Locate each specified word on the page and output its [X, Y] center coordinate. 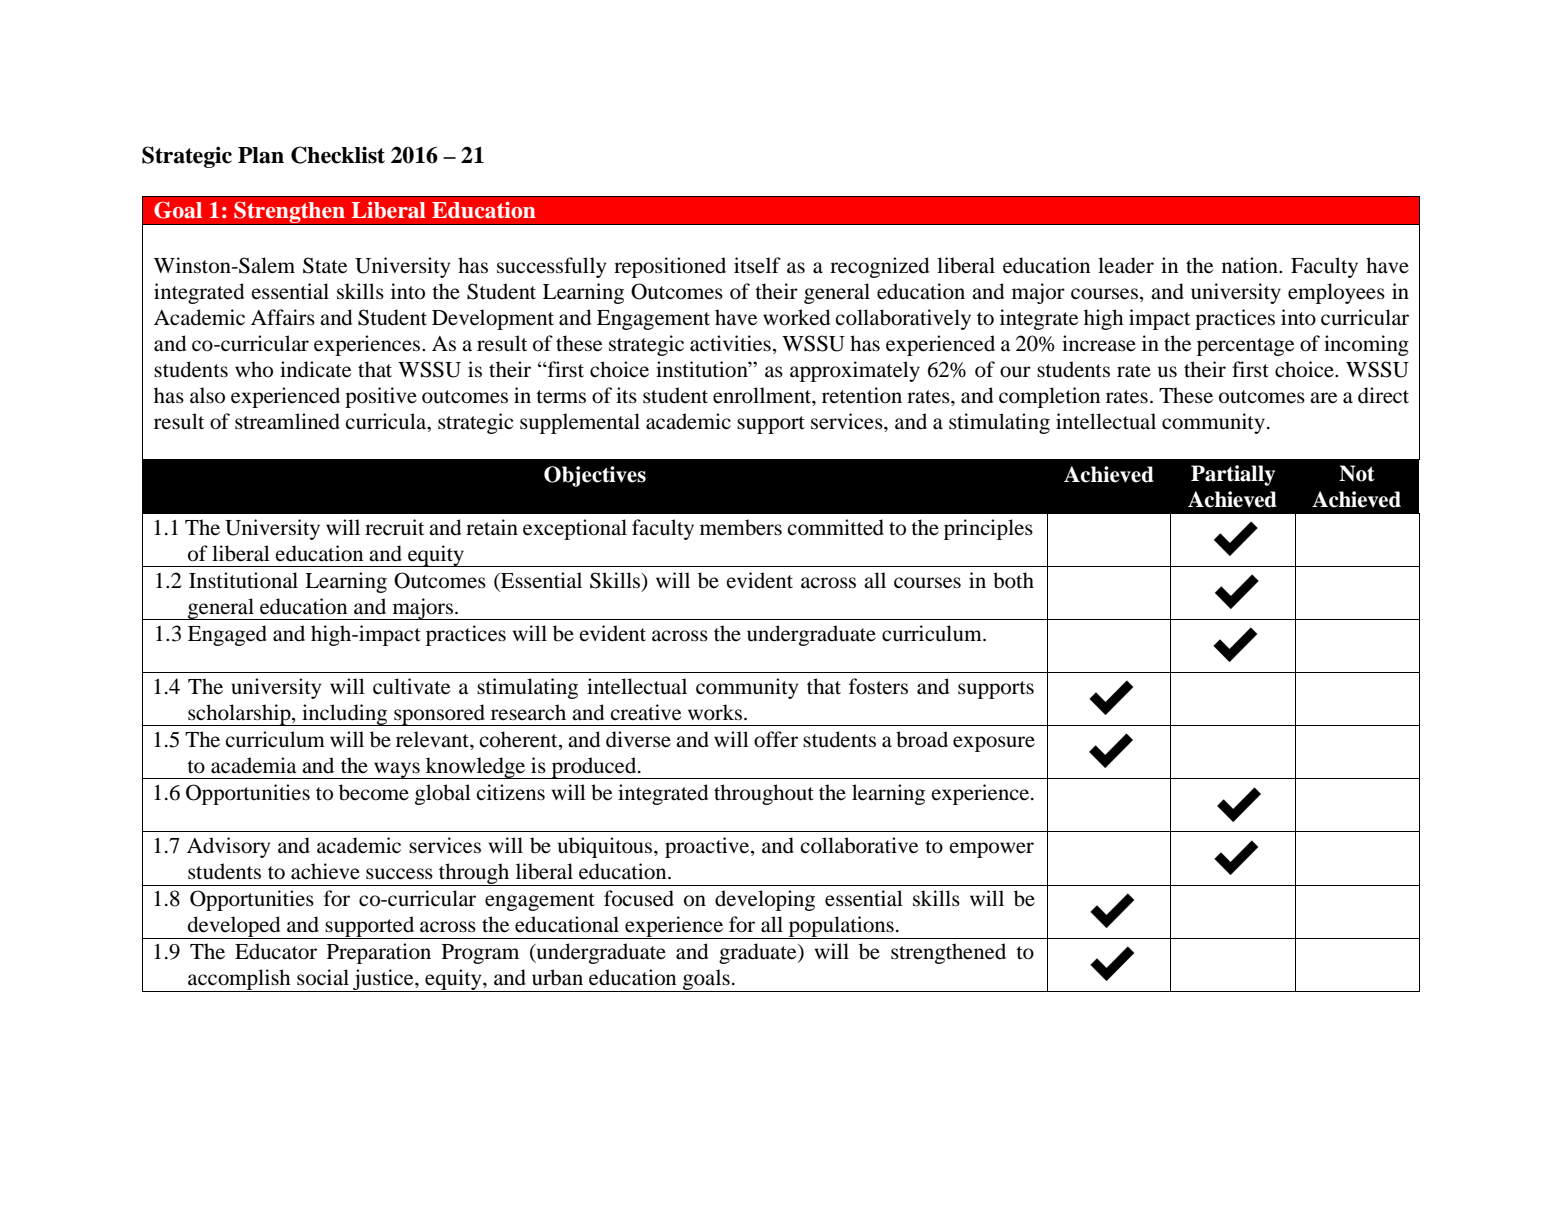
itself [757, 265]
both [1013, 580]
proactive [708, 847]
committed [835, 527]
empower [991, 850]
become [374, 792]
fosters [878, 686]
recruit [394, 527]
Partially [1233, 475]
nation [1251, 265]
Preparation [379, 953]
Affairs [283, 317]
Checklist [338, 155]
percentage [1245, 347]
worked [796, 317]
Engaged [227, 635]
